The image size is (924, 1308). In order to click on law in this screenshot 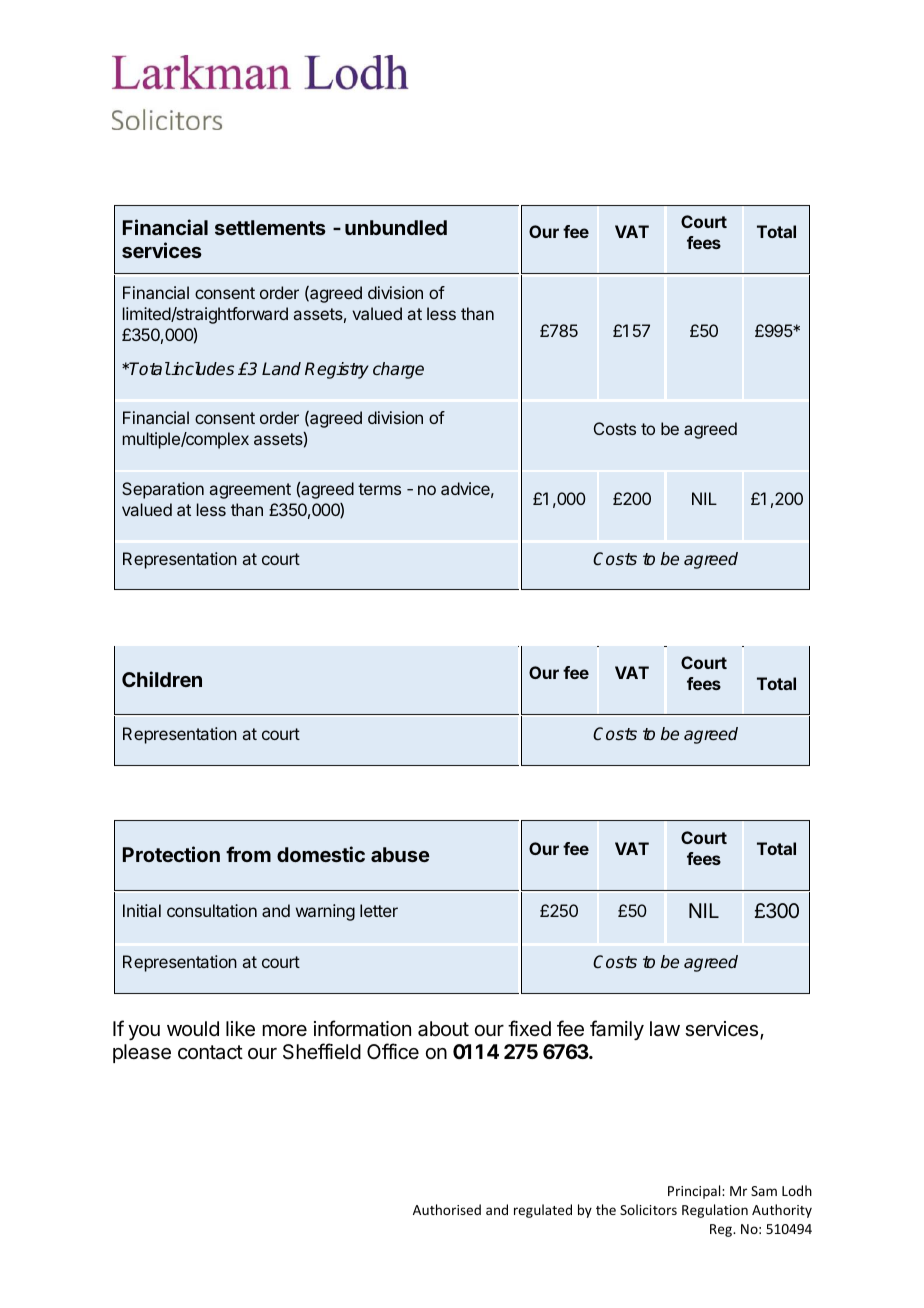, I will do `click(665, 1028)`.
